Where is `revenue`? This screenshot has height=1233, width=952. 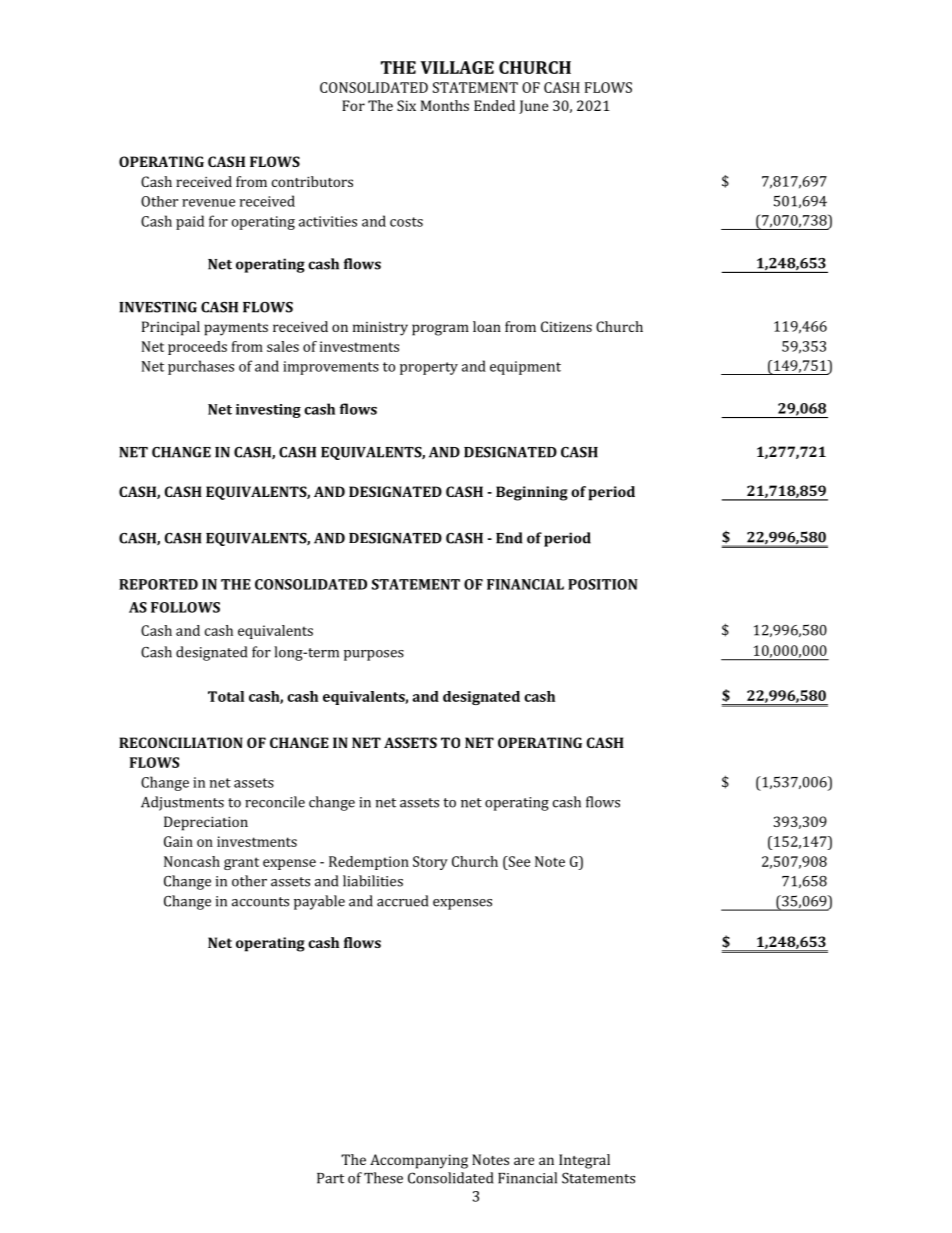 revenue is located at coordinates (208, 203).
